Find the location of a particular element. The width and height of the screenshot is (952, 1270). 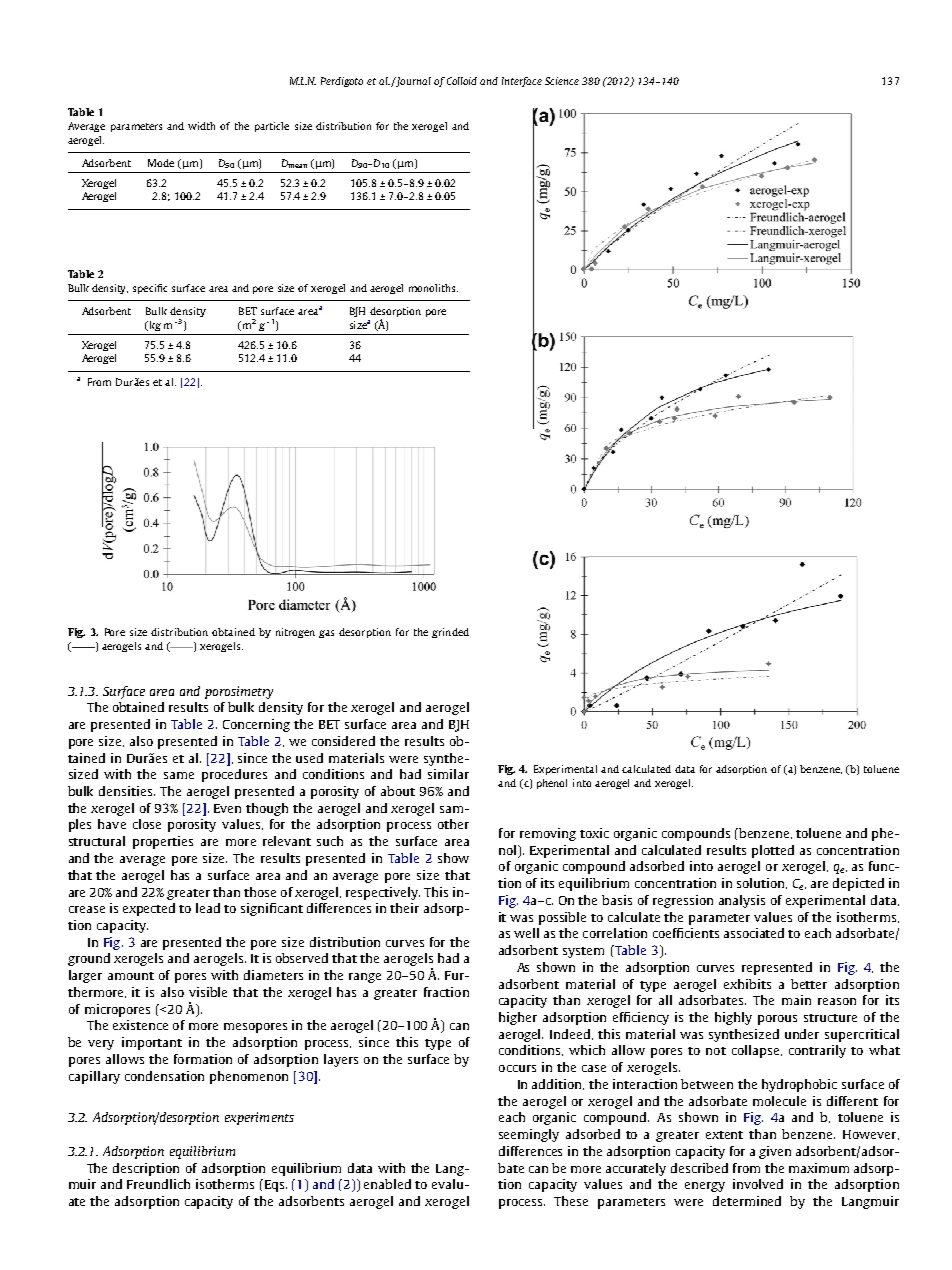

grinded is located at coordinates (450, 633).
